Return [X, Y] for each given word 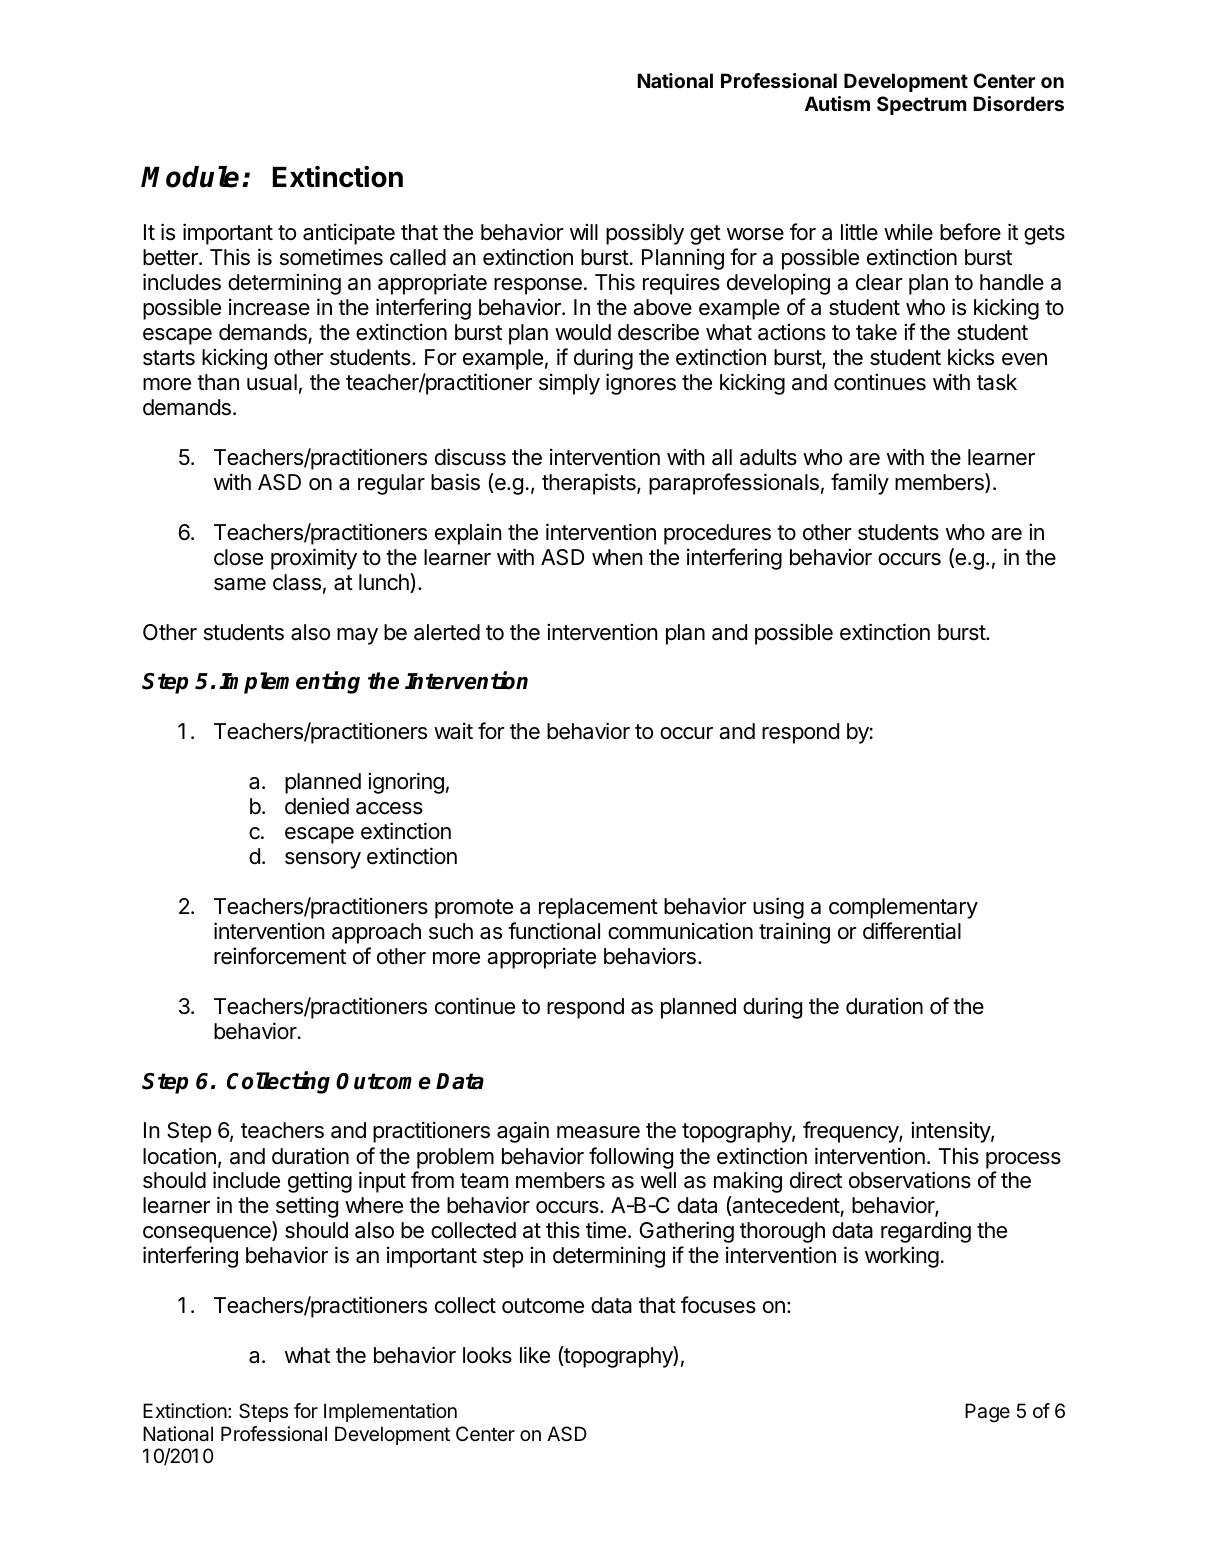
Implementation [390, 1412]
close [238, 557]
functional [554, 931]
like [535, 1355]
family [860, 484]
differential [912, 931]
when [617, 557]
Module [190, 177]
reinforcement [280, 956]
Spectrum [922, 105]
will [584, 231]
